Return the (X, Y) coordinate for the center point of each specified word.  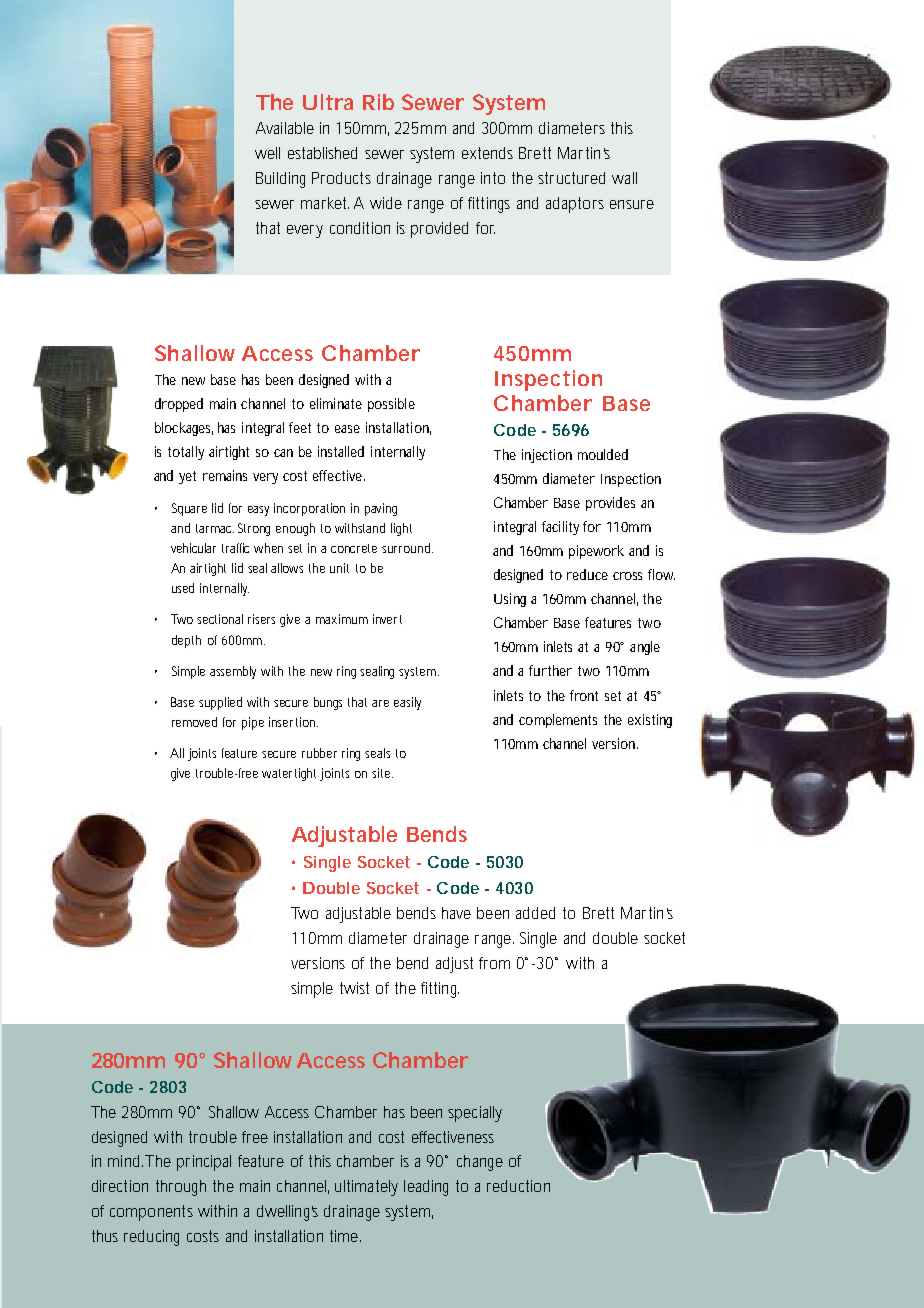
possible (391, 405)
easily (407, 703)
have (456, 913)
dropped (179, 405)
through (181, 1188)
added (535, 913)
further (550, 670)
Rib (378, 102)
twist (354, 988)
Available (285, 128)
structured (571, 178)
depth (186, 641)
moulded (603, 454)
